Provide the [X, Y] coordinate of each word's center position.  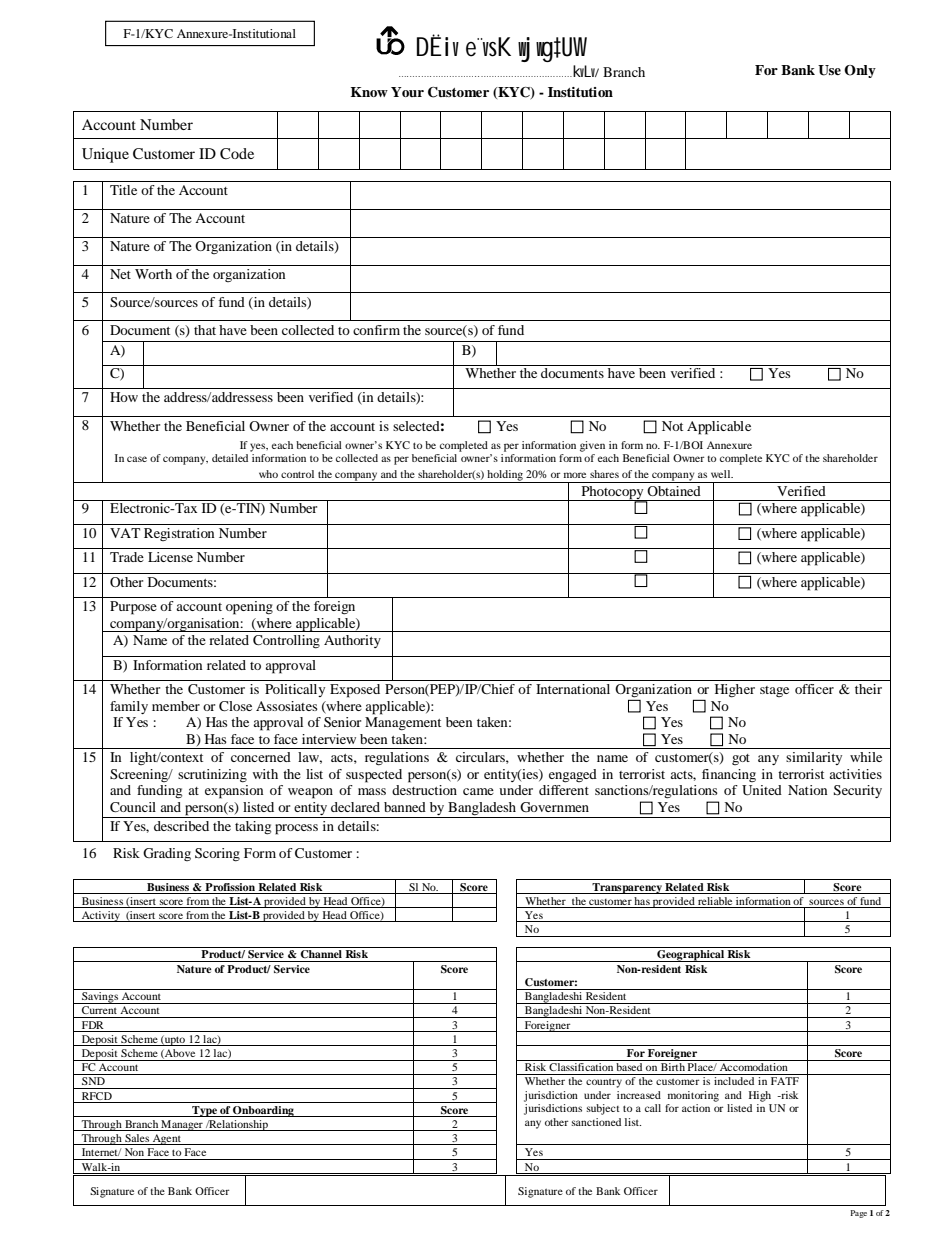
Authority [352, 641]
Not [672, 426]
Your [407, 92]
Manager [182, 1125]
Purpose [133, 608]
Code [237, 153]
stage [774, 691]
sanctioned [596, 1122]
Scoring [217, 855]
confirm [376, 330]
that [205, 330]
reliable [715, 902]
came [478, 791]
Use [829, 70]
